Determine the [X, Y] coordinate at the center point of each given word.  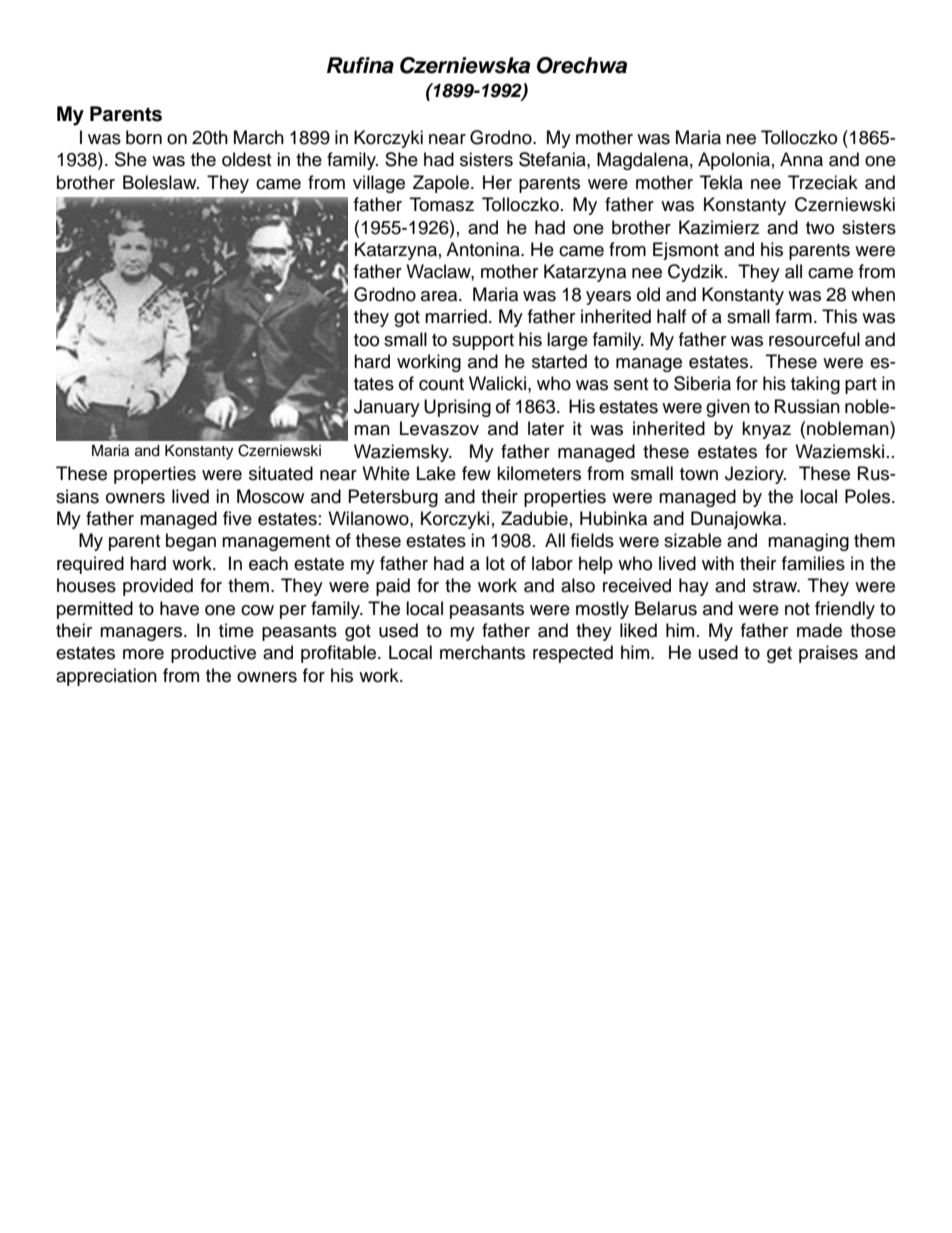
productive [213, 654]
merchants [482, 652]
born [144, 137]
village [379, 184]
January [387, 408]
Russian [807, 406]
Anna [801, 159]
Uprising [457, 408]
